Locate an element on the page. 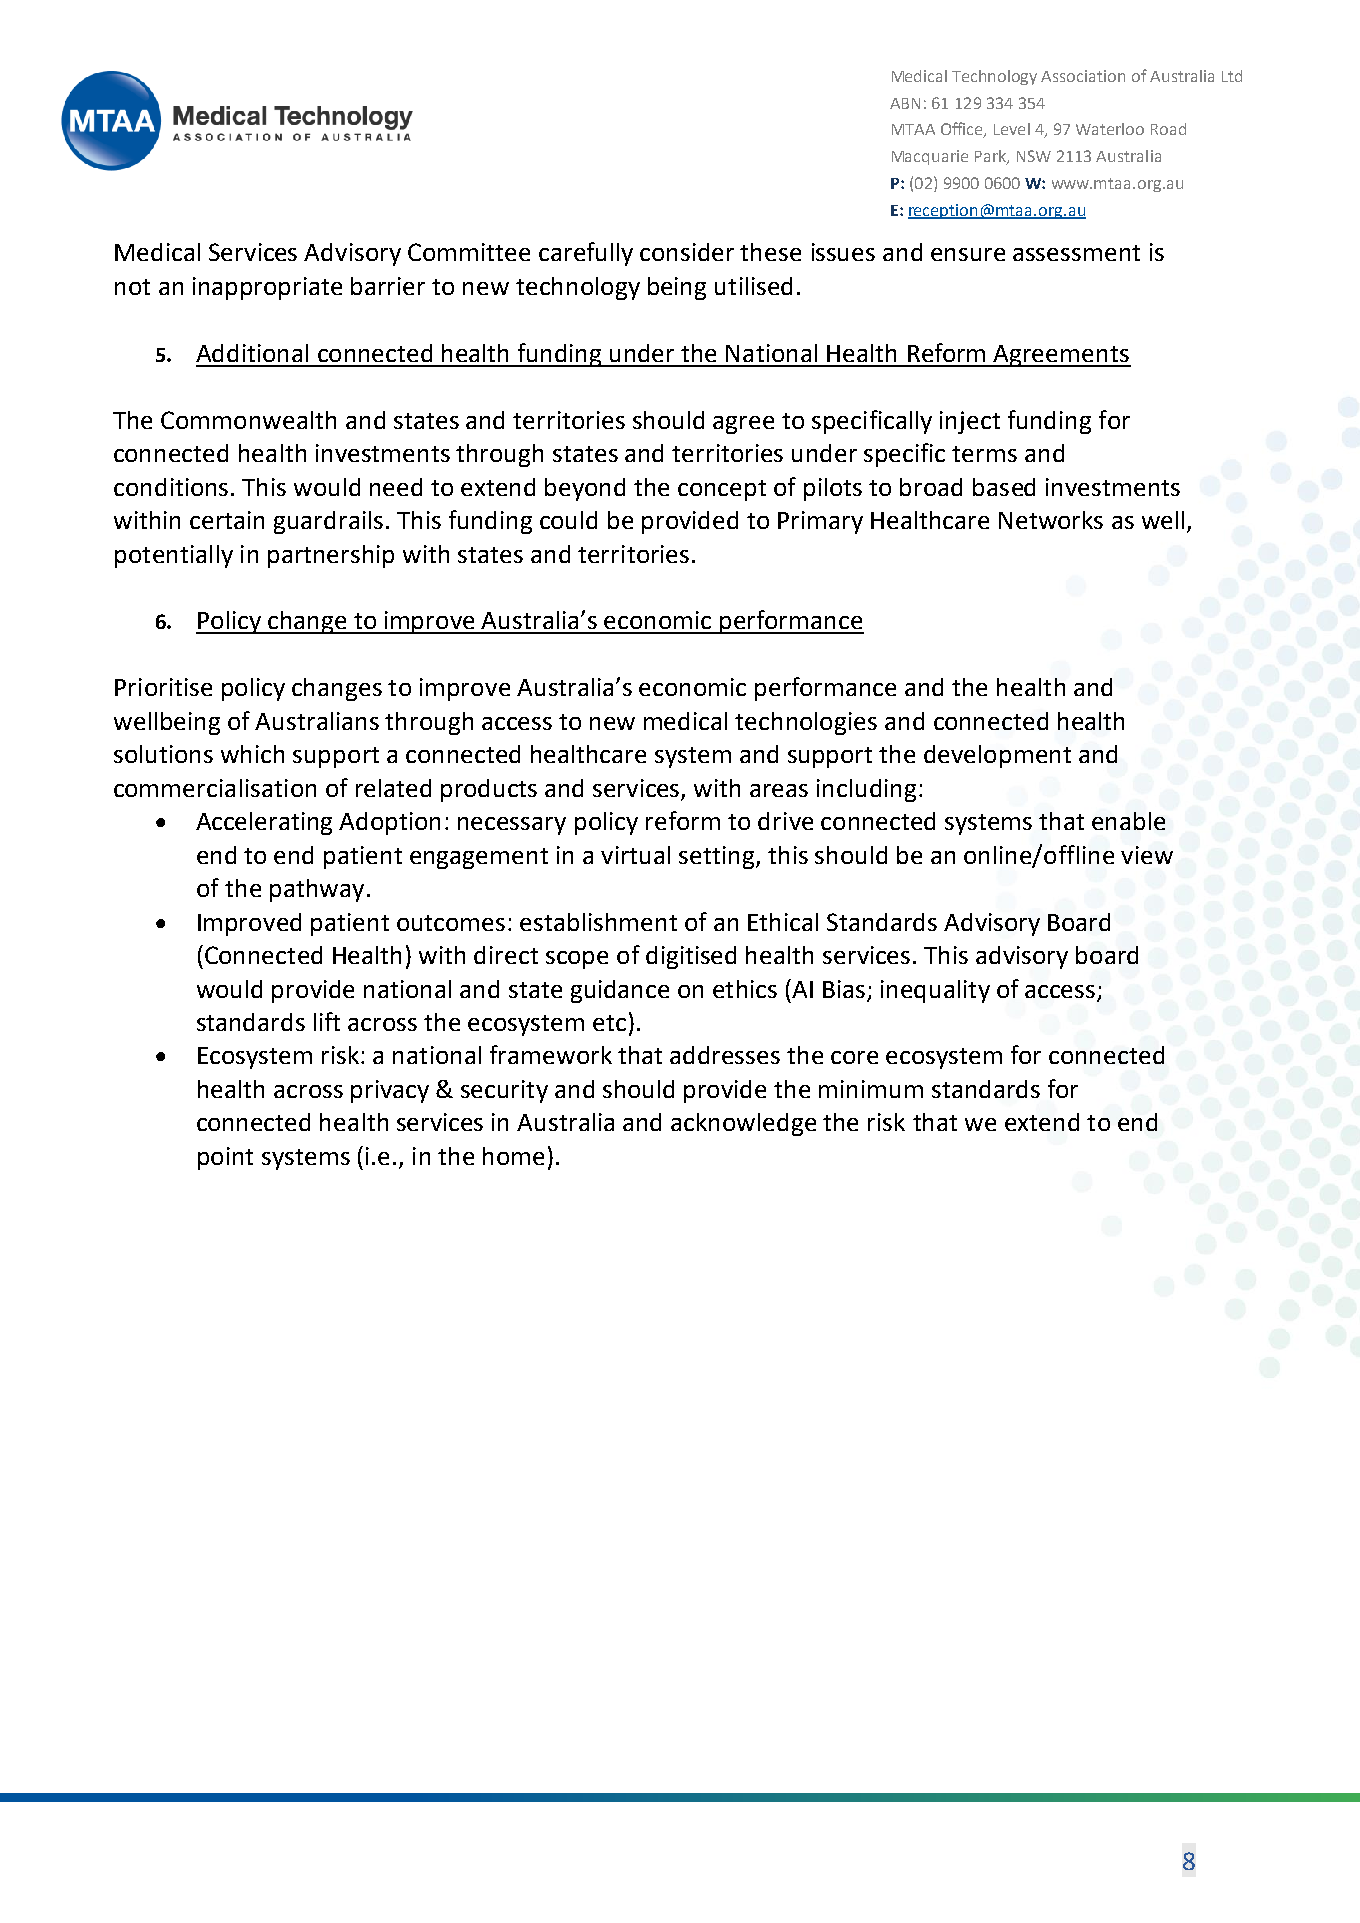 The height and width of the image is (1923, 1360). partnership is located at coordinates (331, 556).
